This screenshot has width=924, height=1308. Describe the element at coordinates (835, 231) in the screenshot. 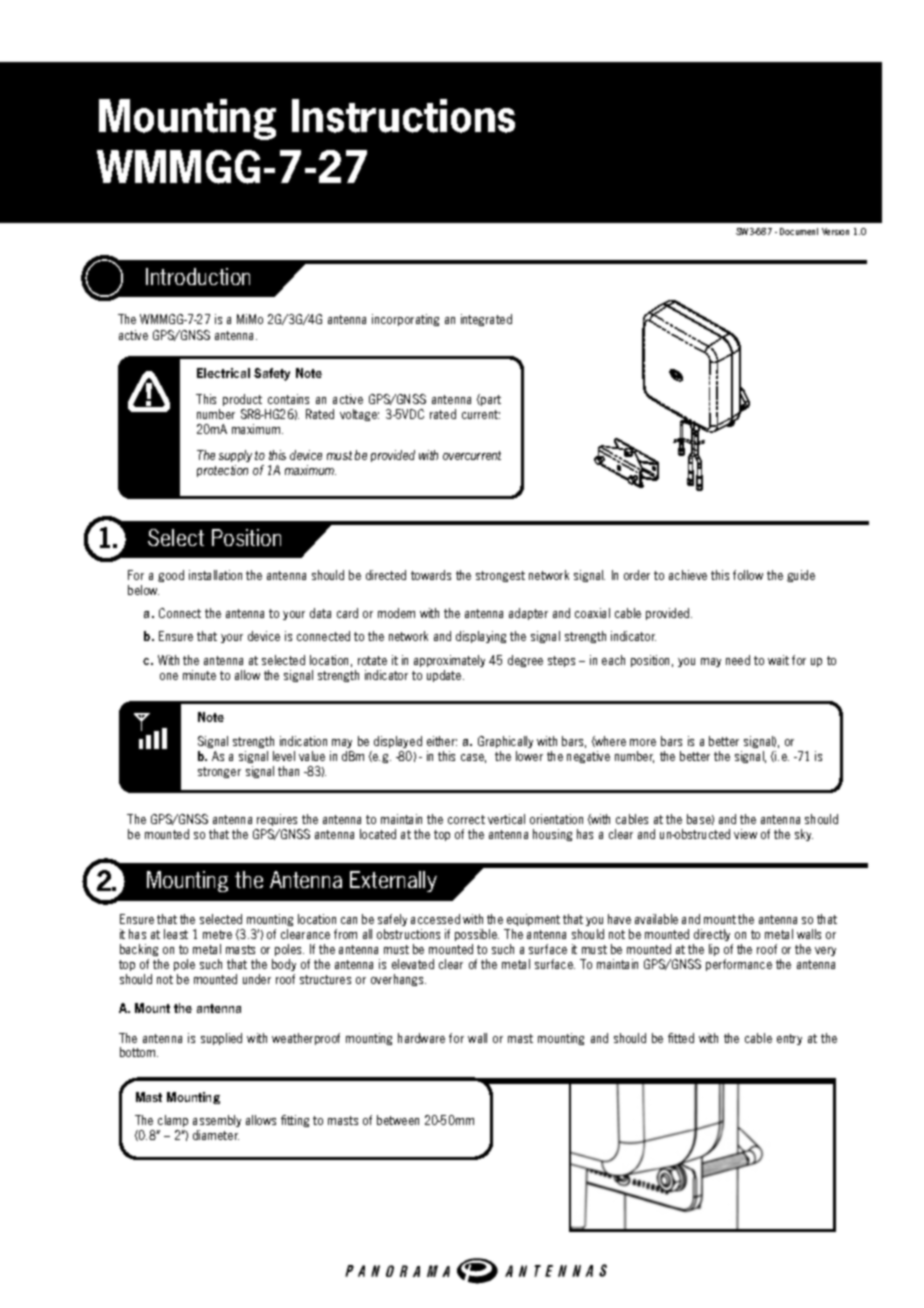

I see `Version` at that location.
